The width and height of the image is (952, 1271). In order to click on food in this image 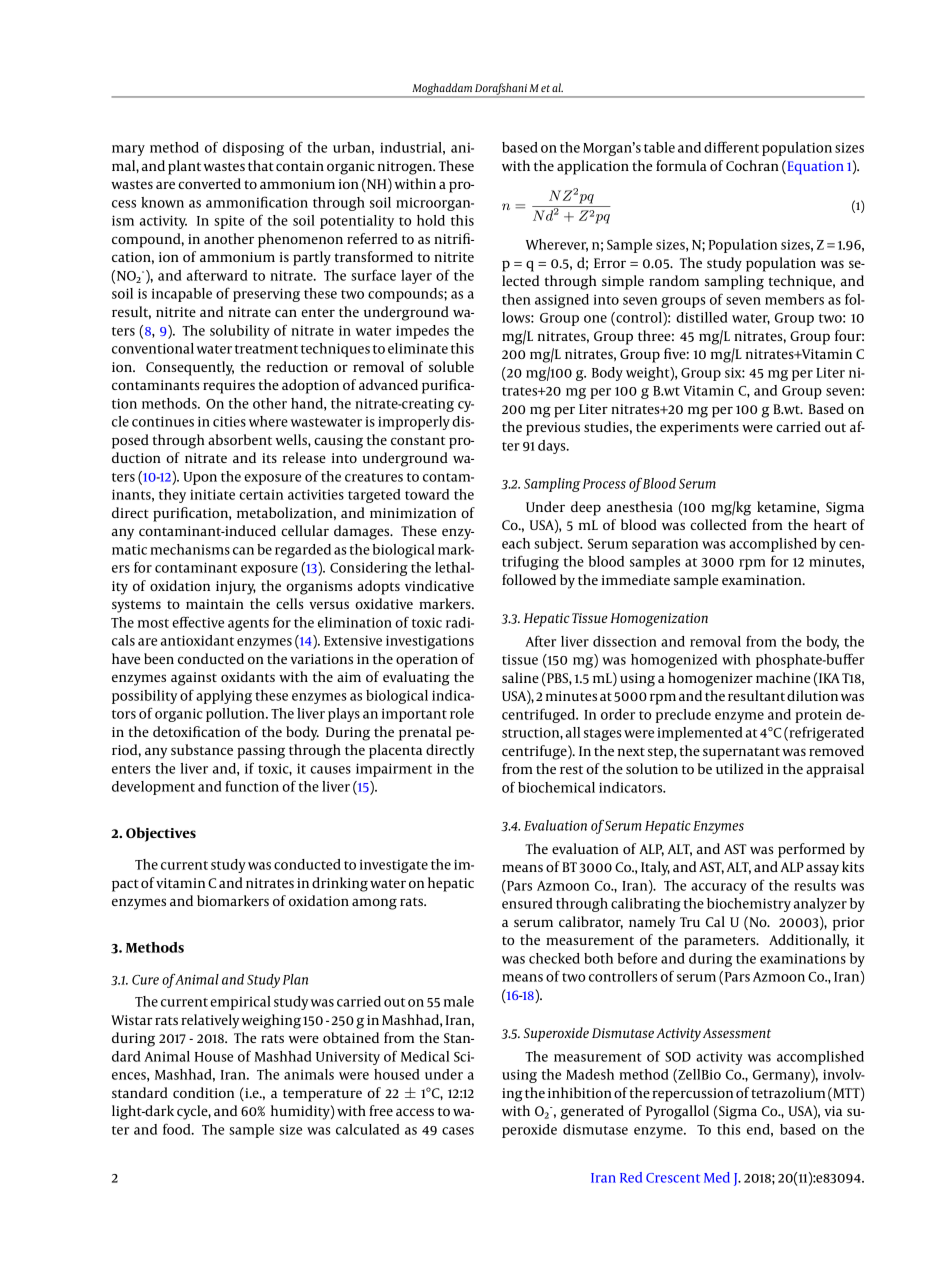, I will do `click(178, 1129)`.
